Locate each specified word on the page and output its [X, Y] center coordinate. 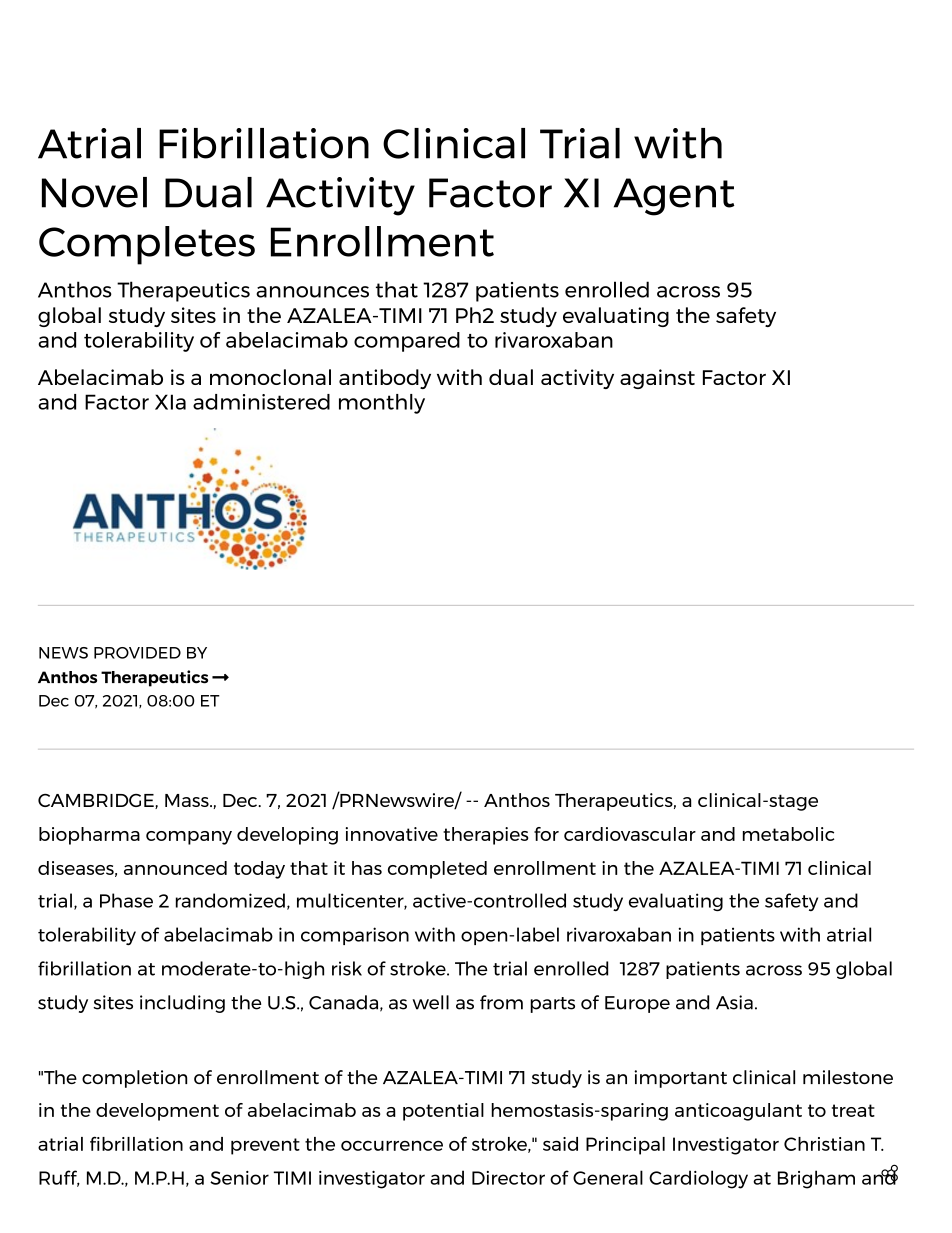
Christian [824, 1144]
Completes [147, 245]
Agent [674, 197]
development [157, 1112]
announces [312, 292]
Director [508, 1178]
